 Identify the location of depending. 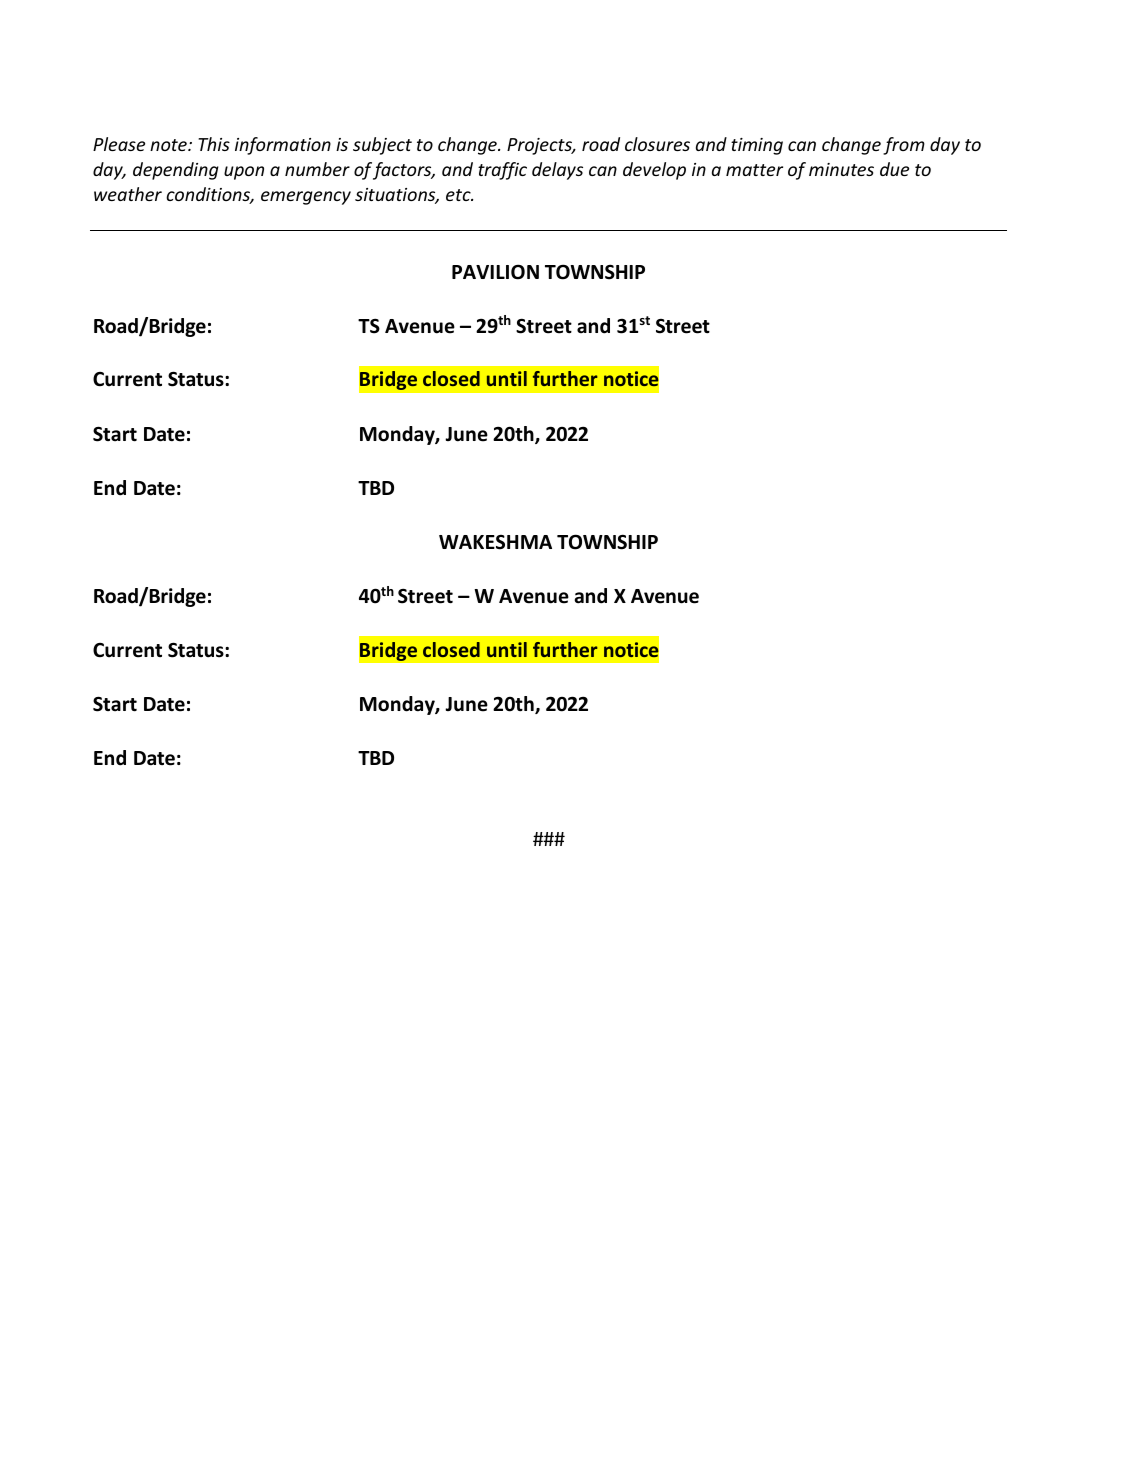
(176, 171).
